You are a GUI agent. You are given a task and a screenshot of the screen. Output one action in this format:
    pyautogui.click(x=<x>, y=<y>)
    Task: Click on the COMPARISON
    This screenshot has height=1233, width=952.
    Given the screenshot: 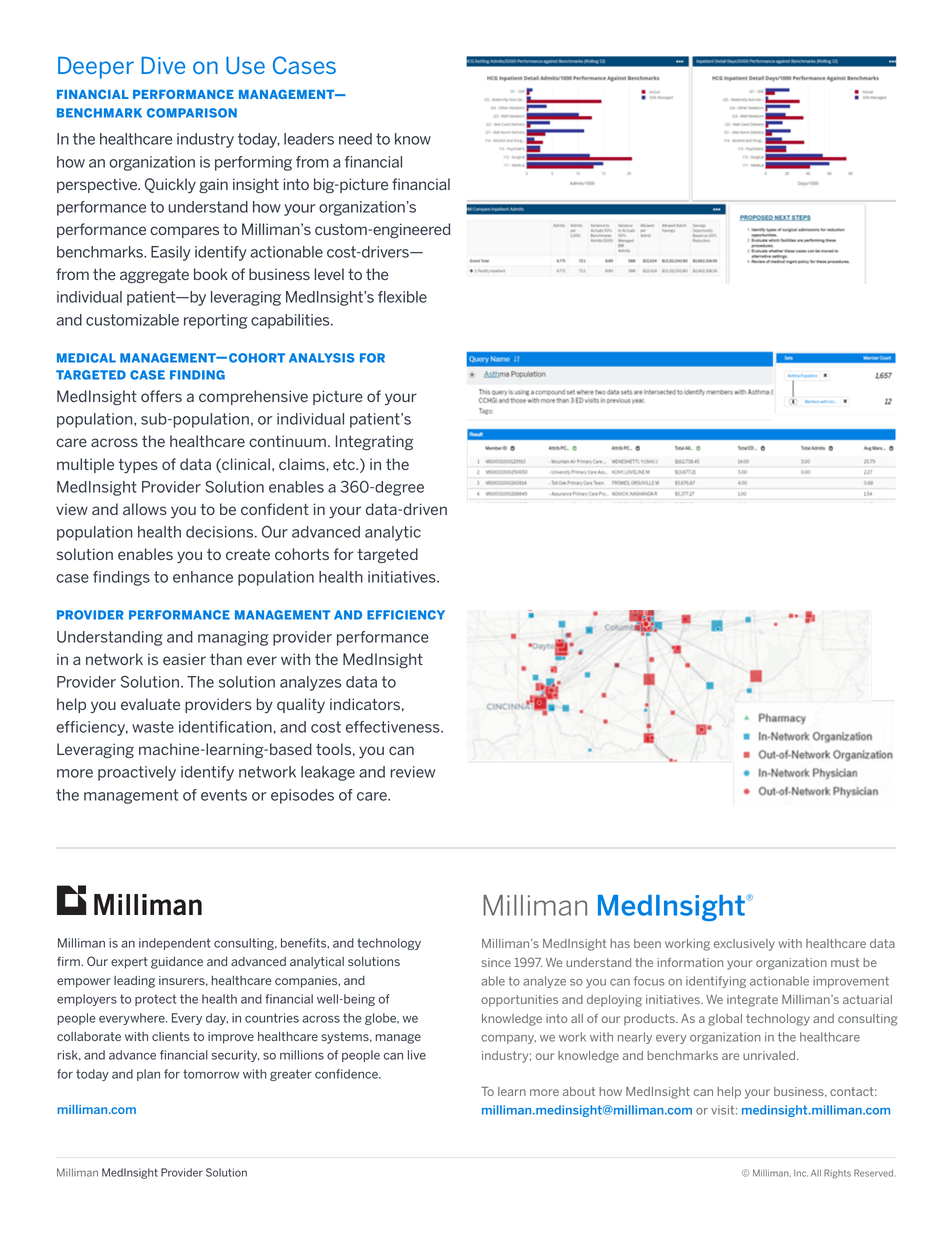 What is the action you would take?
    pyautogui.click(x=192, y=113)
